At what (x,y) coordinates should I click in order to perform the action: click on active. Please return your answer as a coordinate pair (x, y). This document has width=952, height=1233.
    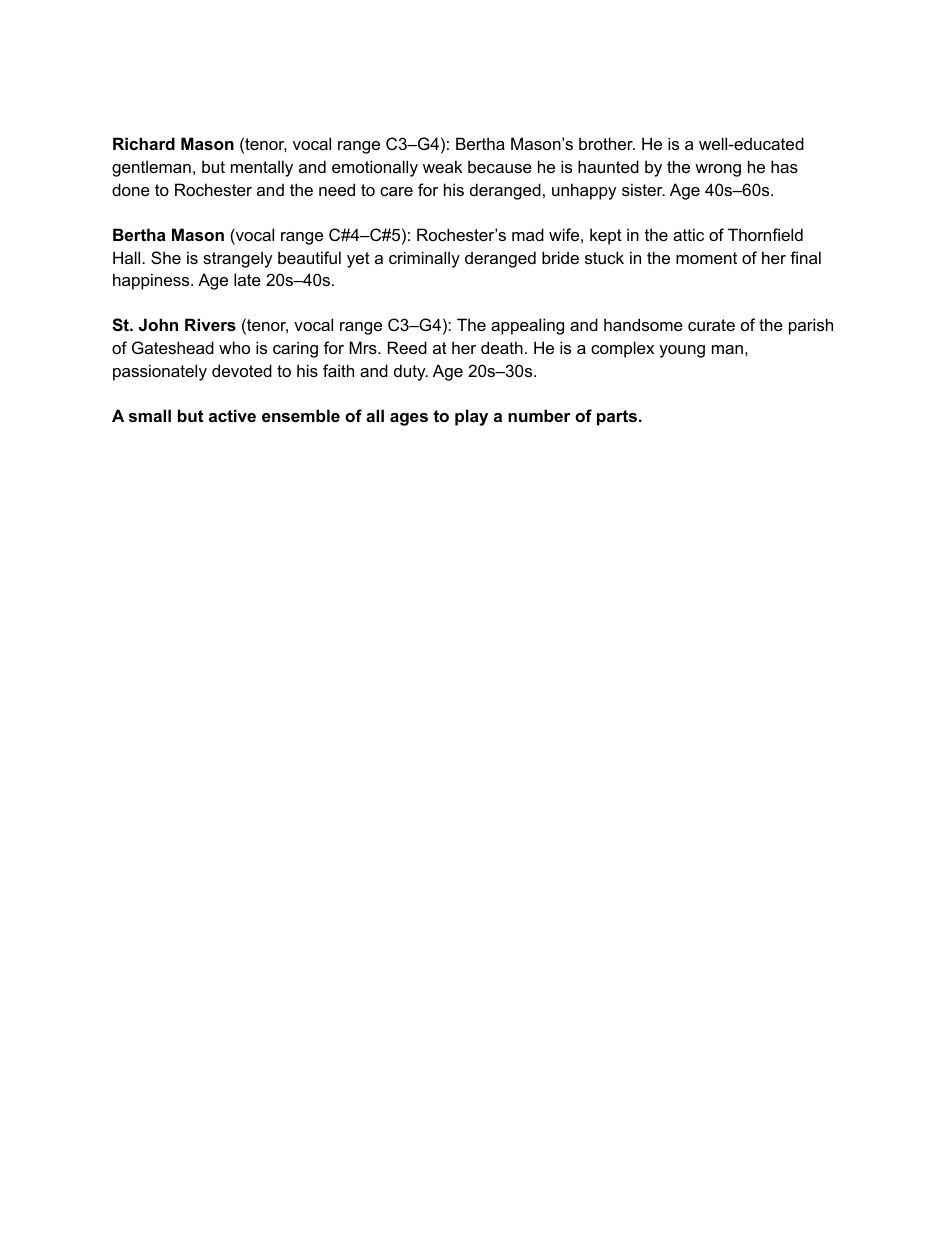
    Looking at the image, I should click on (232, 415).
